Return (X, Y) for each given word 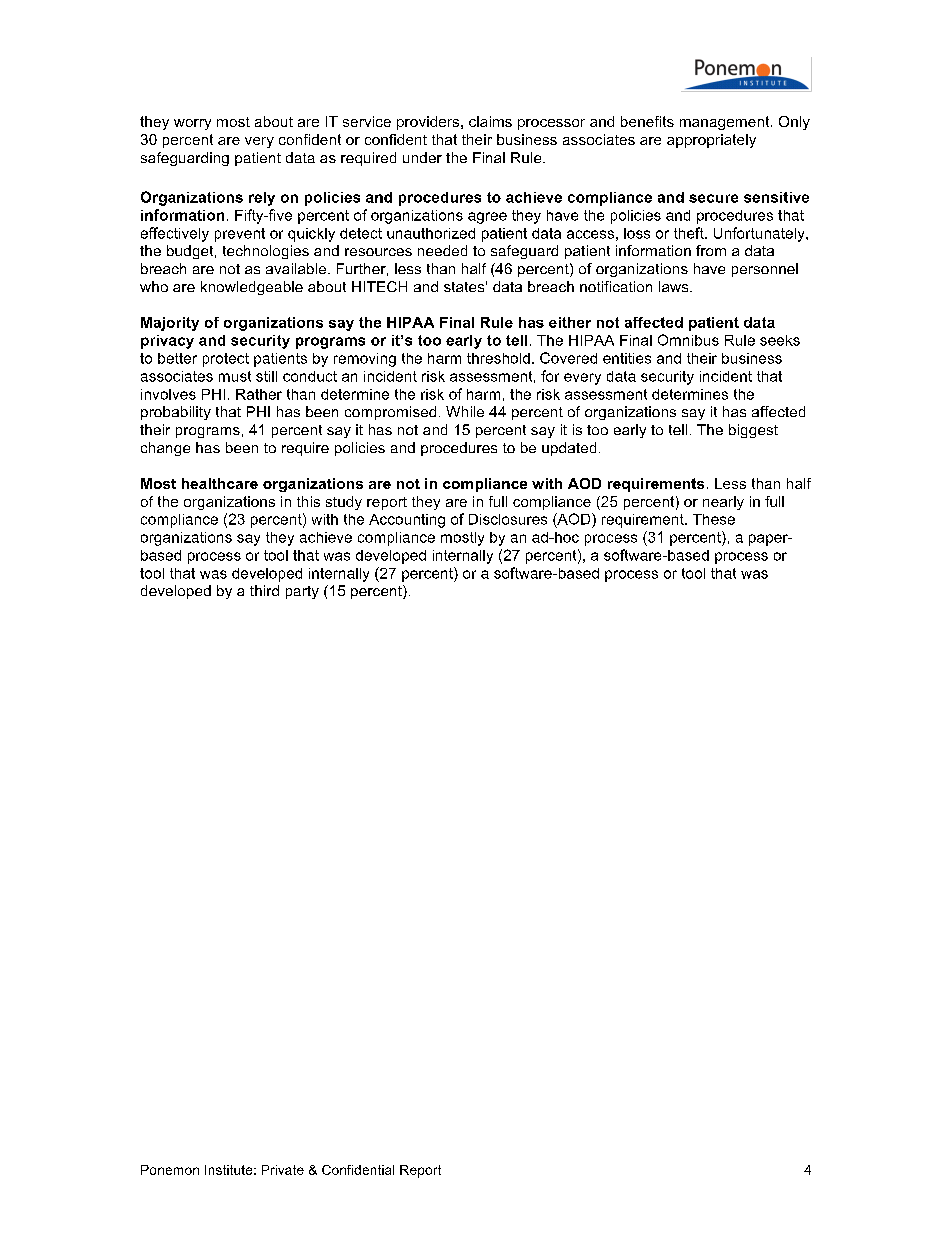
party (302, 592)
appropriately (711, 141)
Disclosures (508, 519)
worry (192, 124)
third (264, 590)
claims (490, 121)
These (714, 519)
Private (283, 1170)
